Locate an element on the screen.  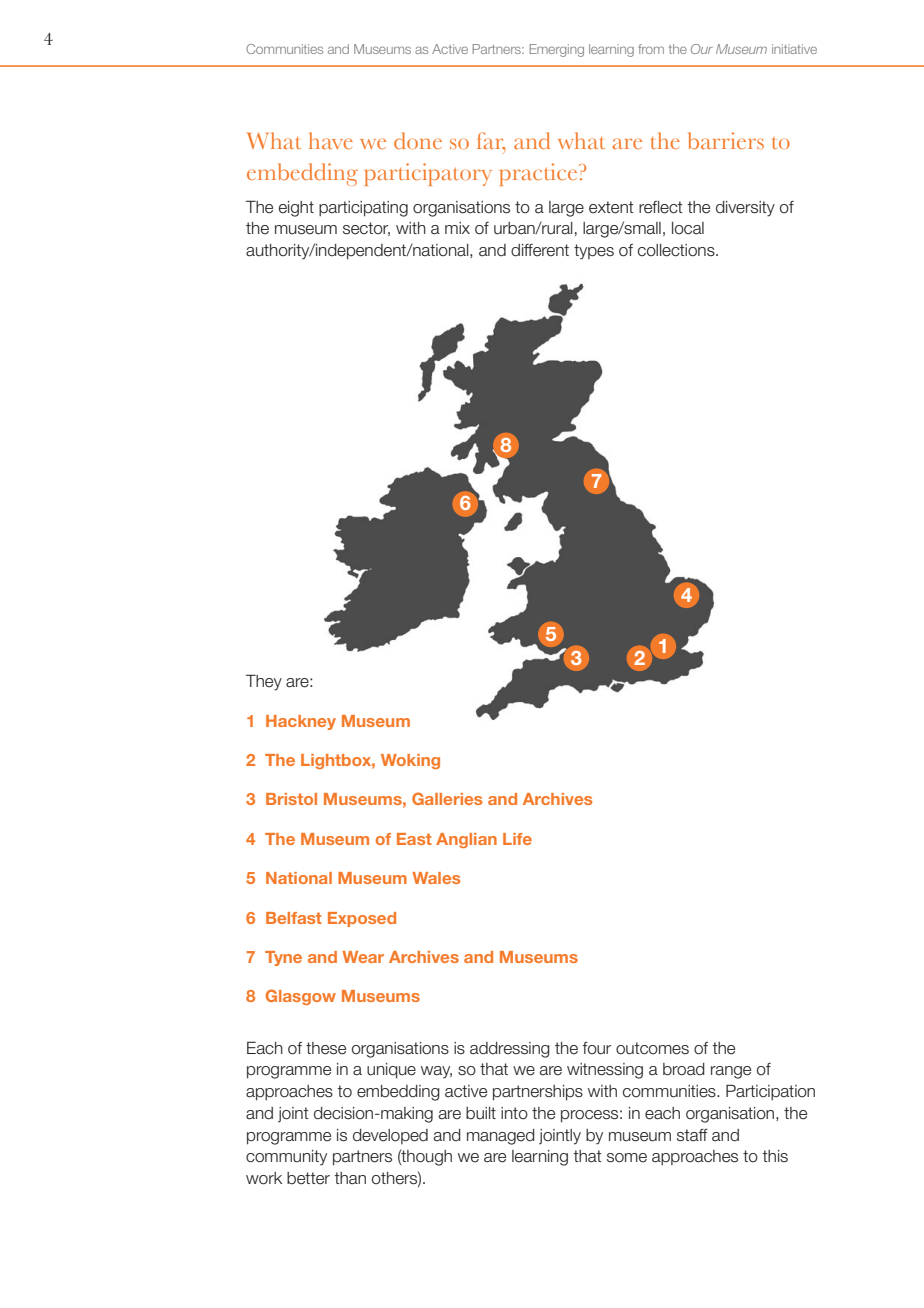
Emerging is located at coordinates (557, 50).
